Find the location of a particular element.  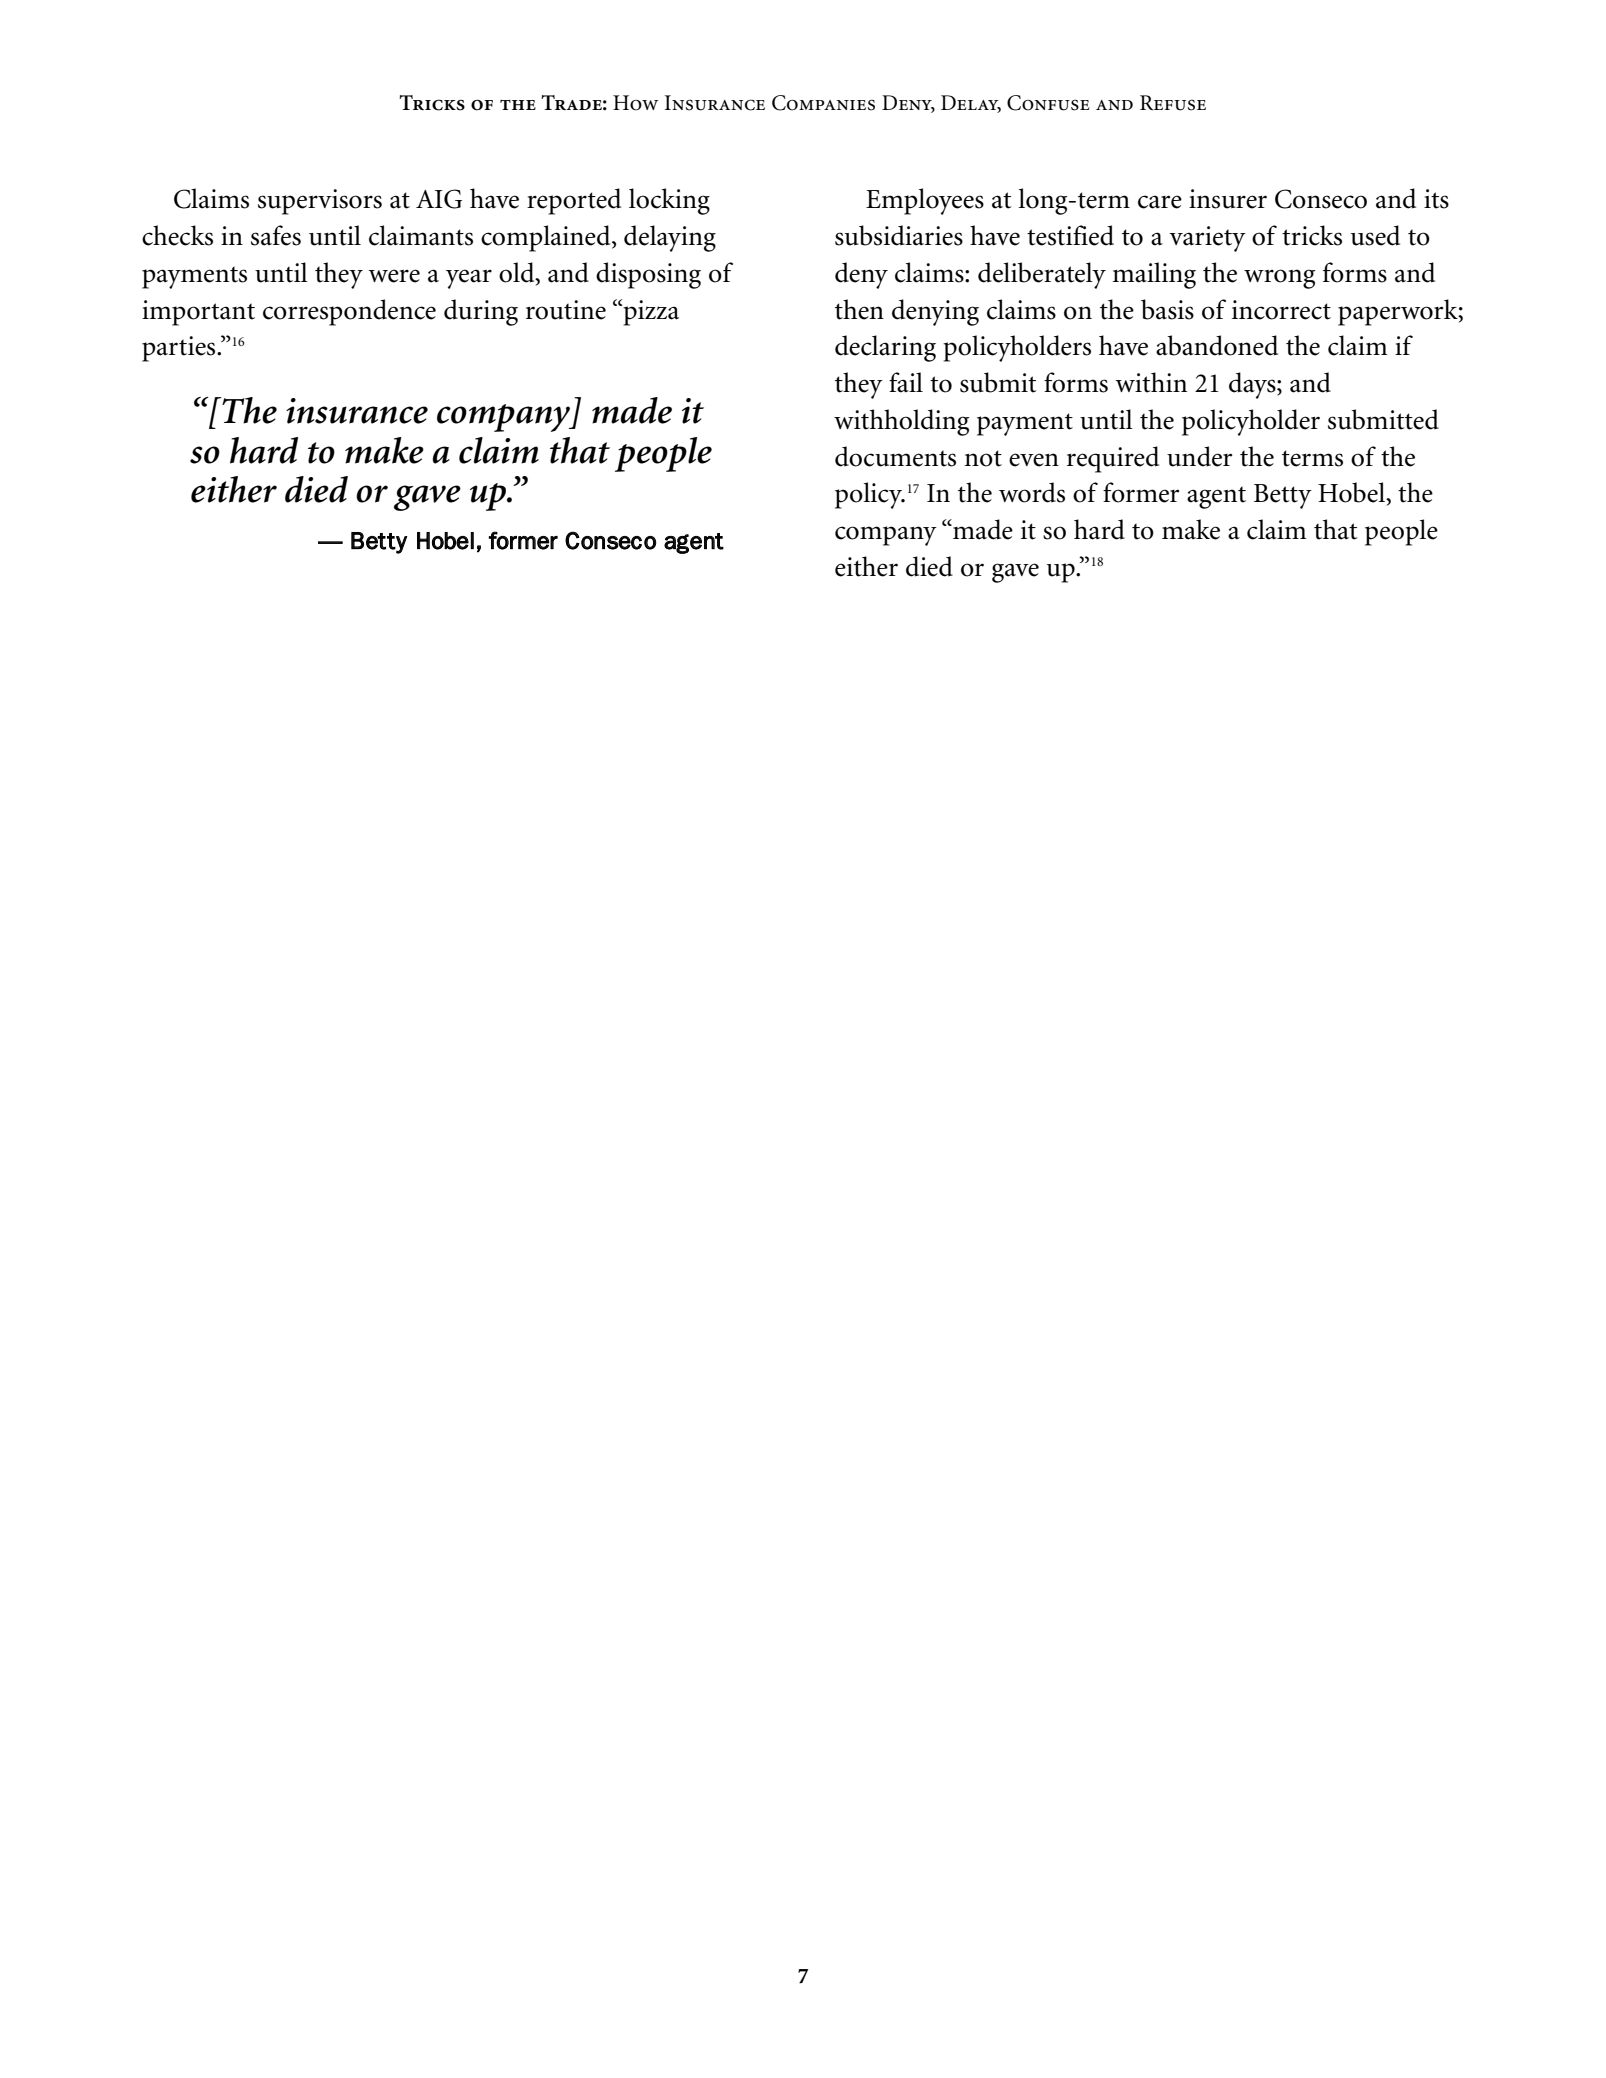

abandoned is located at coordinates (1217, 345).
